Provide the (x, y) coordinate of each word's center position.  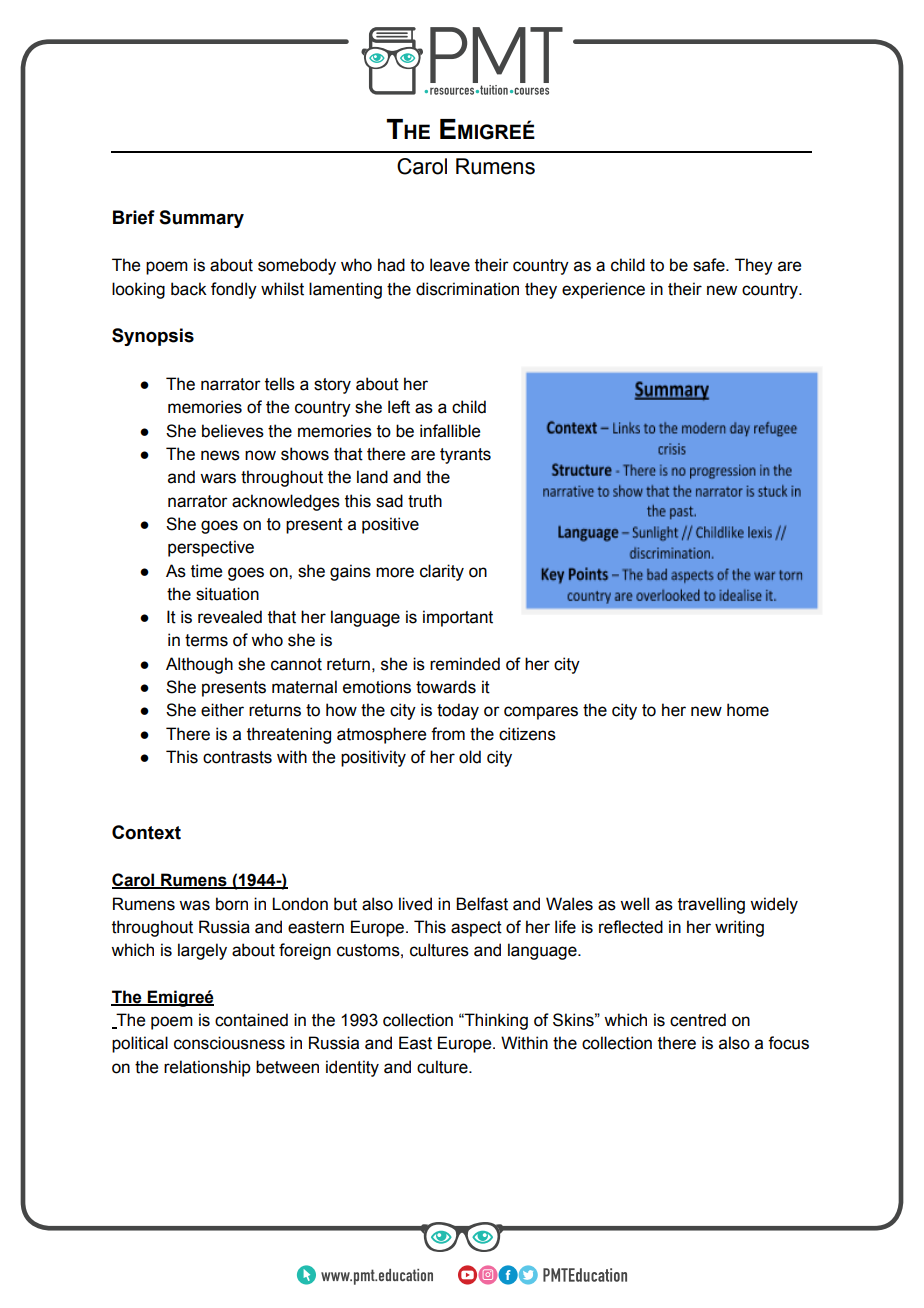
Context (146, 832)
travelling (711, 905)
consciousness (229, 1043)
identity (352, 1068)
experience (603, 290)
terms (206, 640)
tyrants (465, 456)
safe (710, 265)
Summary (201, 219)
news (220, 455)
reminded (465, 664)
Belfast (482, 904)
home (748, 710)
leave (450, 265)
